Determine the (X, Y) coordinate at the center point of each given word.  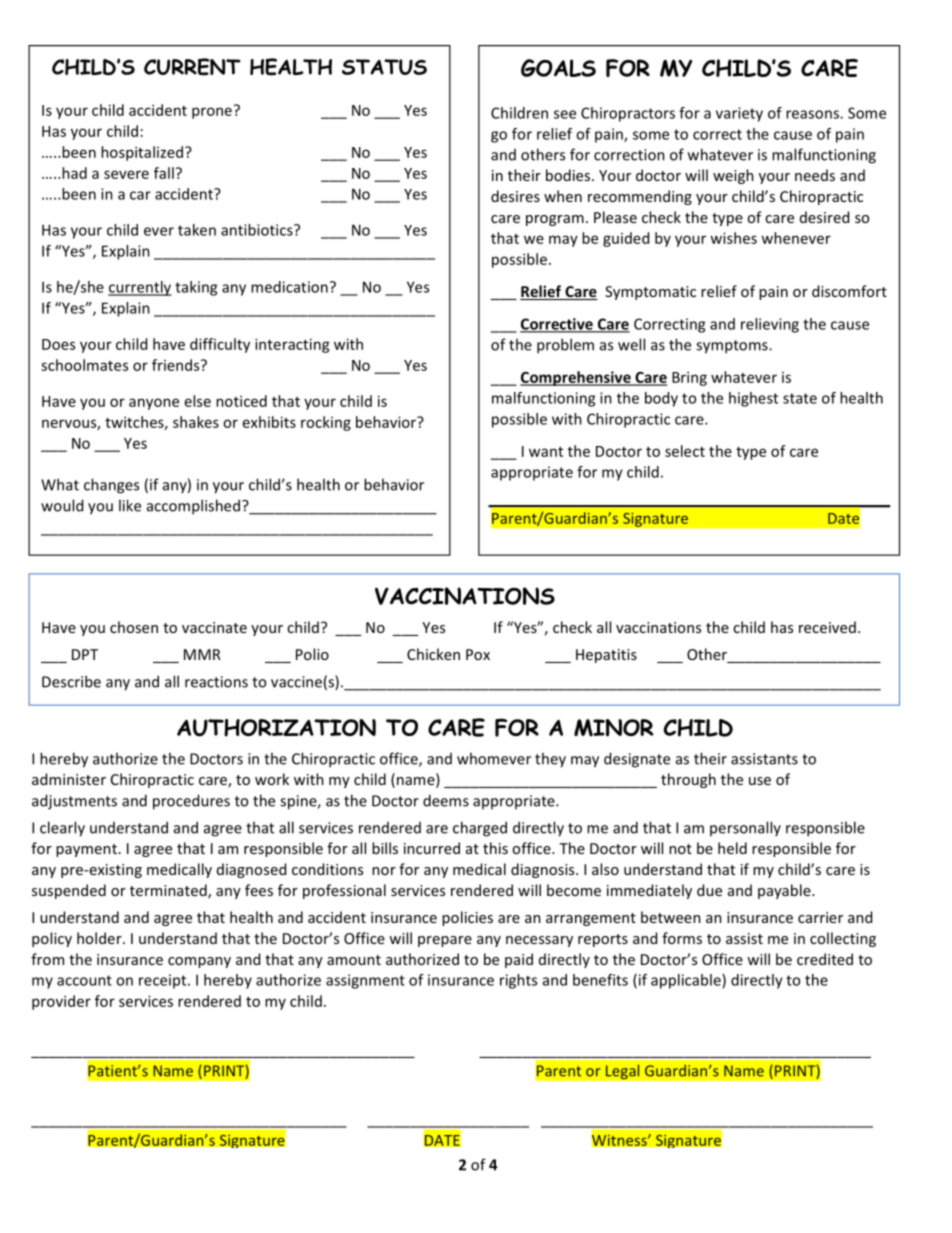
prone (212, 113)
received (827, 627)
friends (177, 365)
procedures (191, 802)
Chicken (433, 654)
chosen (134, 627)
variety (739, 114)
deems (446, 800)
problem (565, 346)
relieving (770, 325)
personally (745, 828)
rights (518, 981)
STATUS (384, 67)
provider (61, 1002)
